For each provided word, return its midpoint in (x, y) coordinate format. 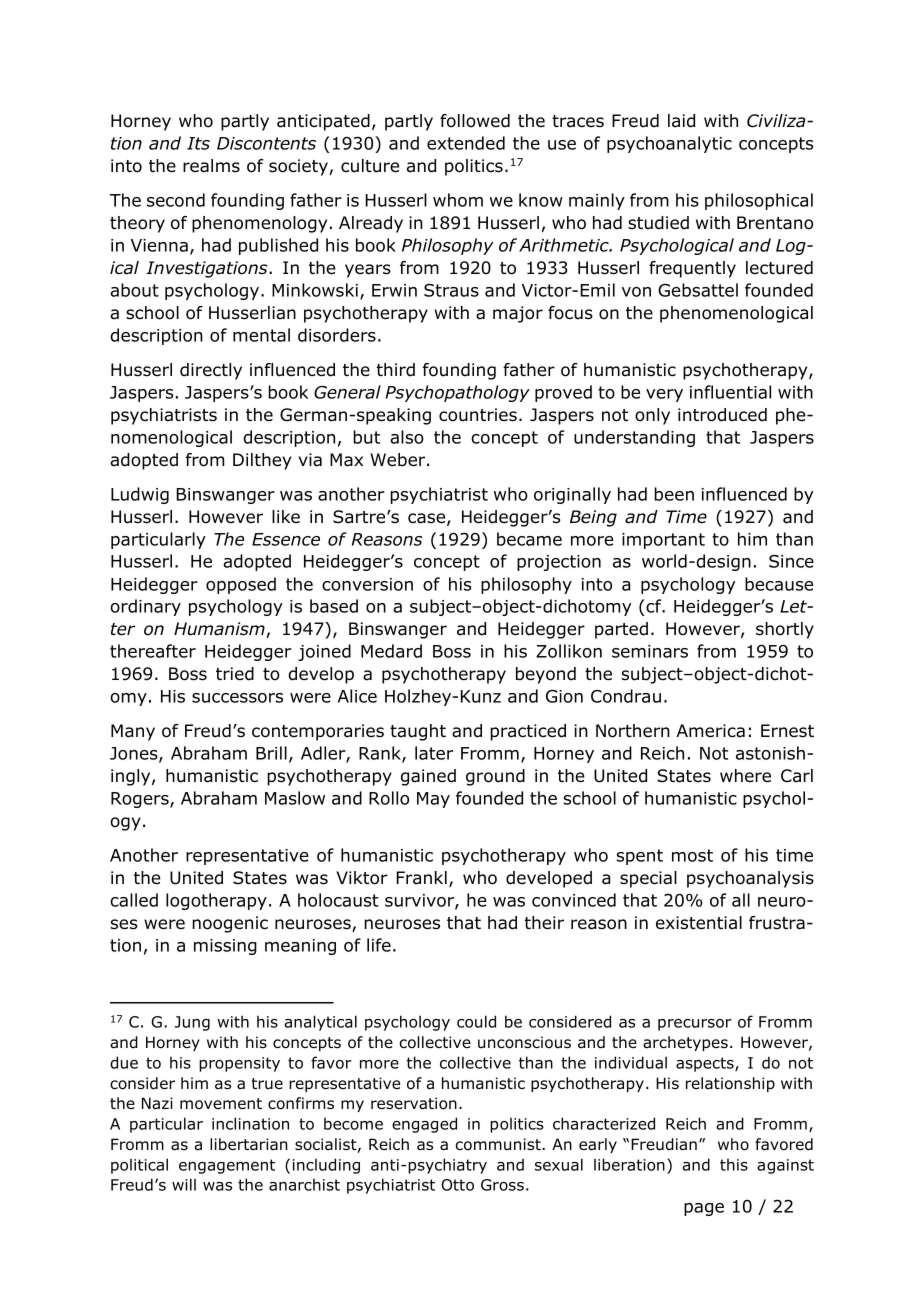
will (184, 1184)
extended (466, 143)
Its (198, 143)
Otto (457, 1185)
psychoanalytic (669, 144)
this (734, 1165)
